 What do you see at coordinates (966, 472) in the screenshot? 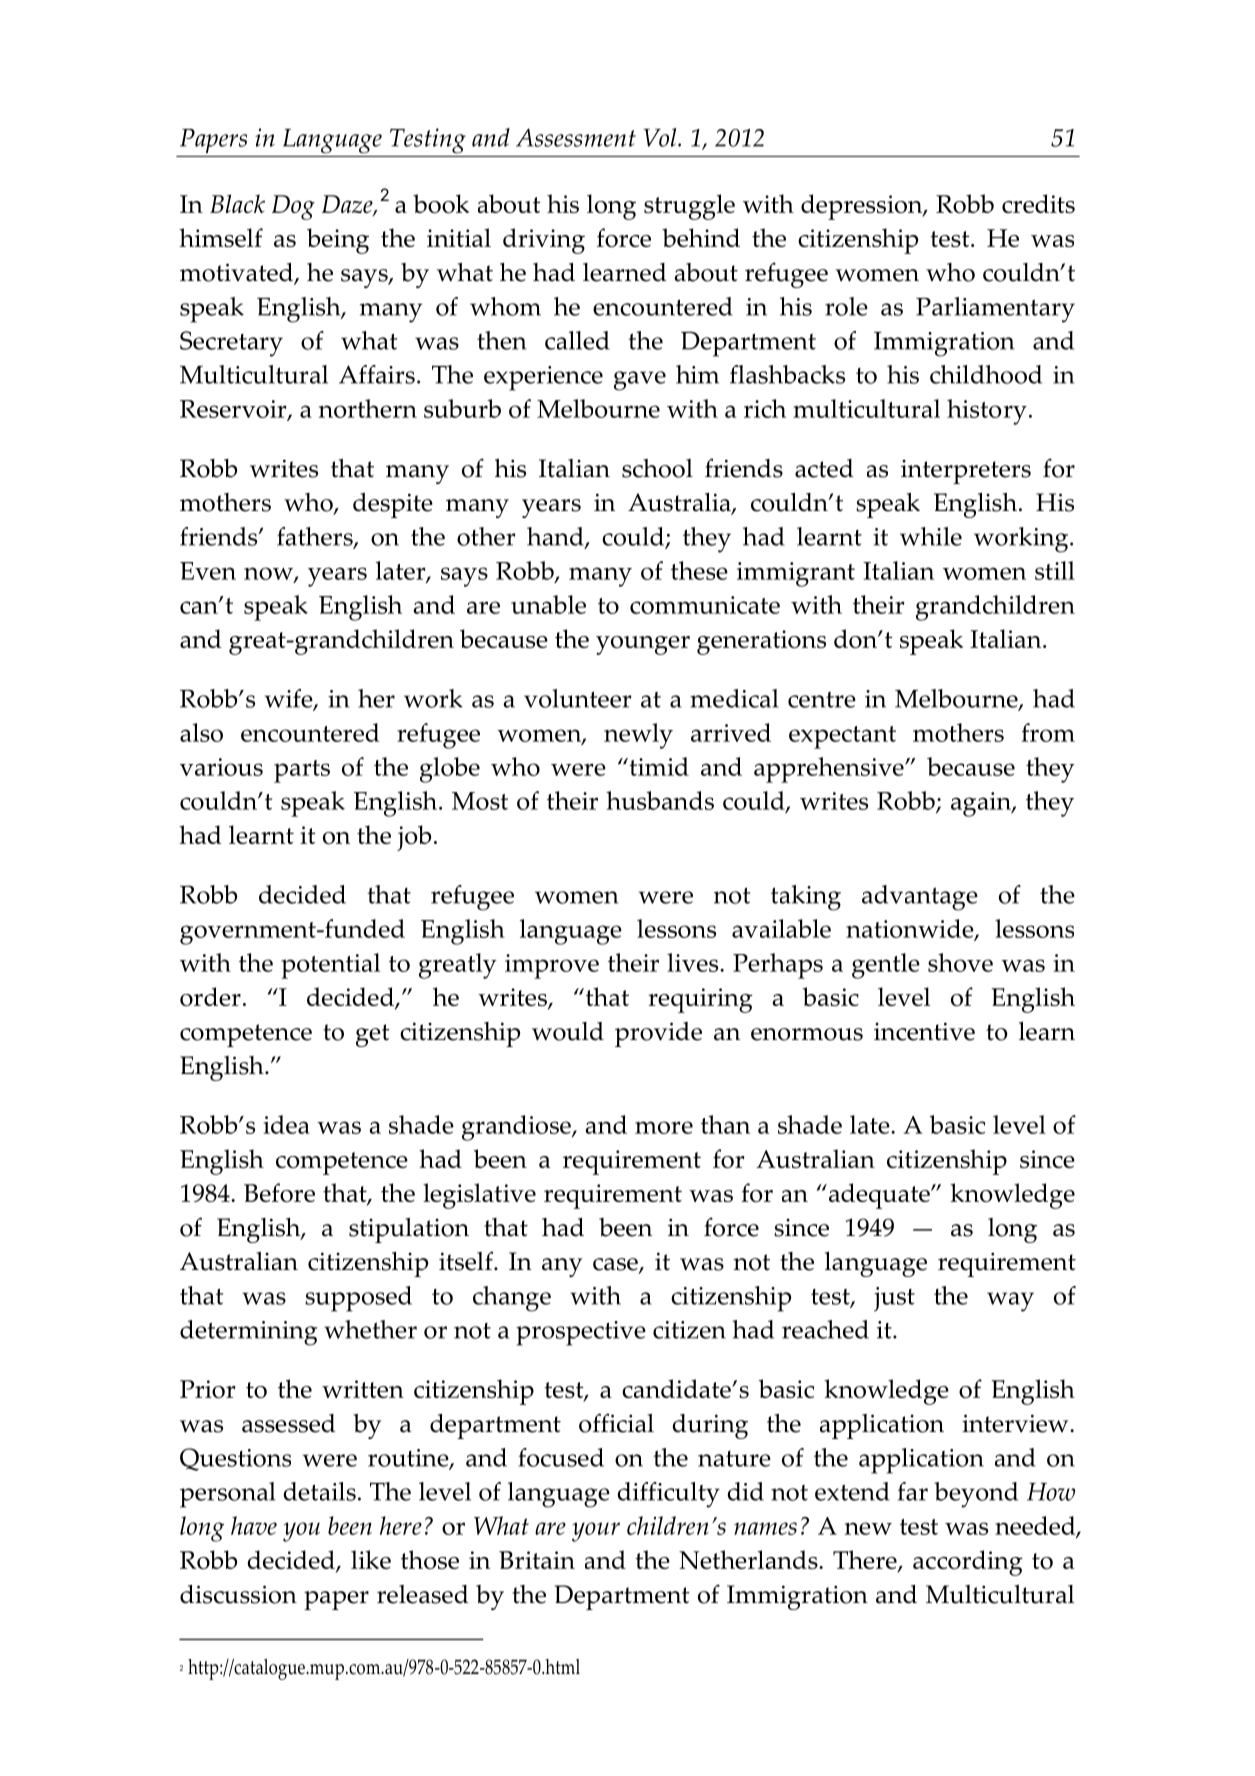
I see `interpreters` at bounding box center [966, 472].
